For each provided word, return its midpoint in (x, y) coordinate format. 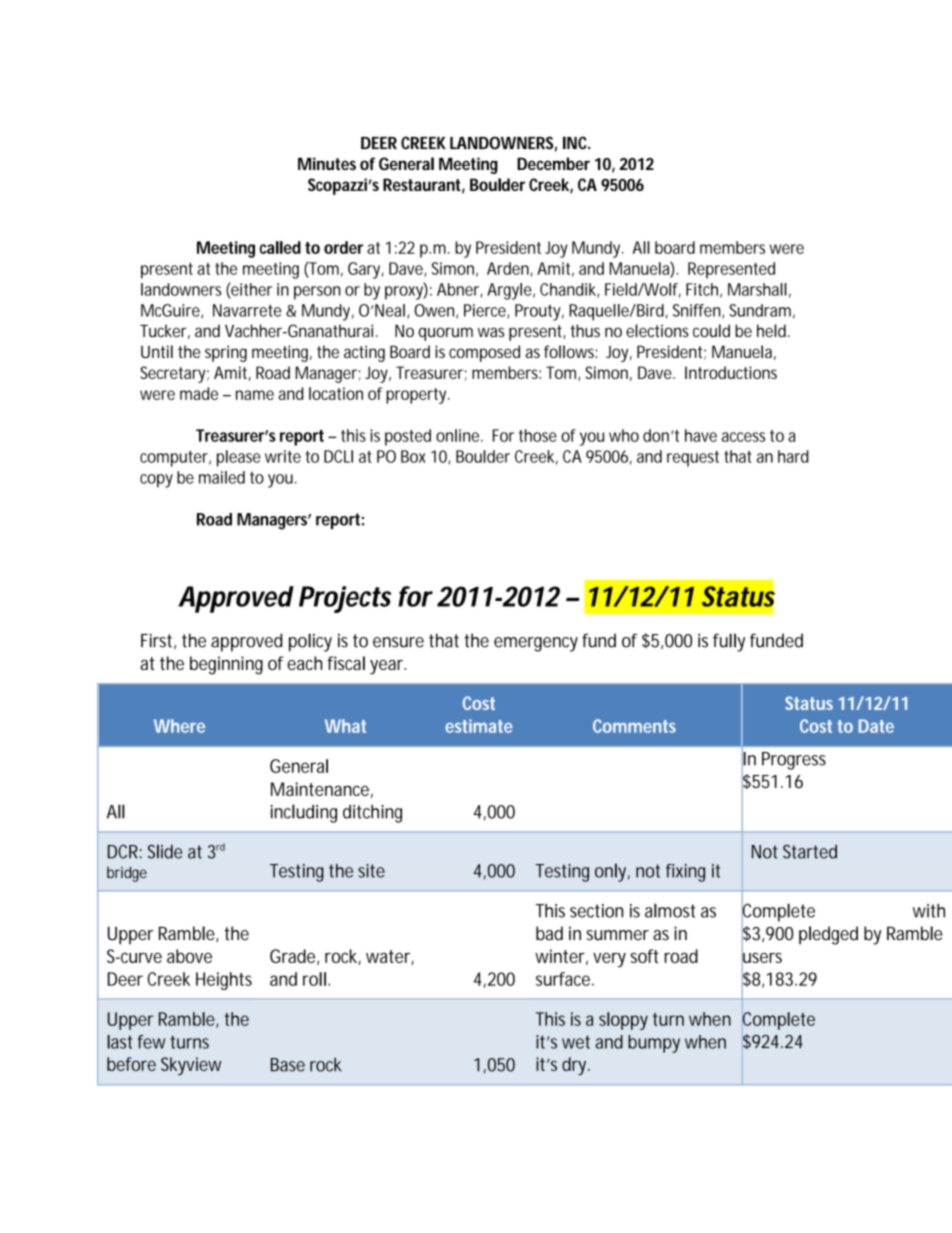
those (538, 435)
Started (810, 852)
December (553, 163)
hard (793, 456)
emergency (536, 644)
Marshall (757, 289)
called (280, 247)
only (610, 872)
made (199, 393)
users (762, 957)
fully (729, 642)
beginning (226, 665)
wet (576, 1042)
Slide (165, 851)
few (151, 1042)
